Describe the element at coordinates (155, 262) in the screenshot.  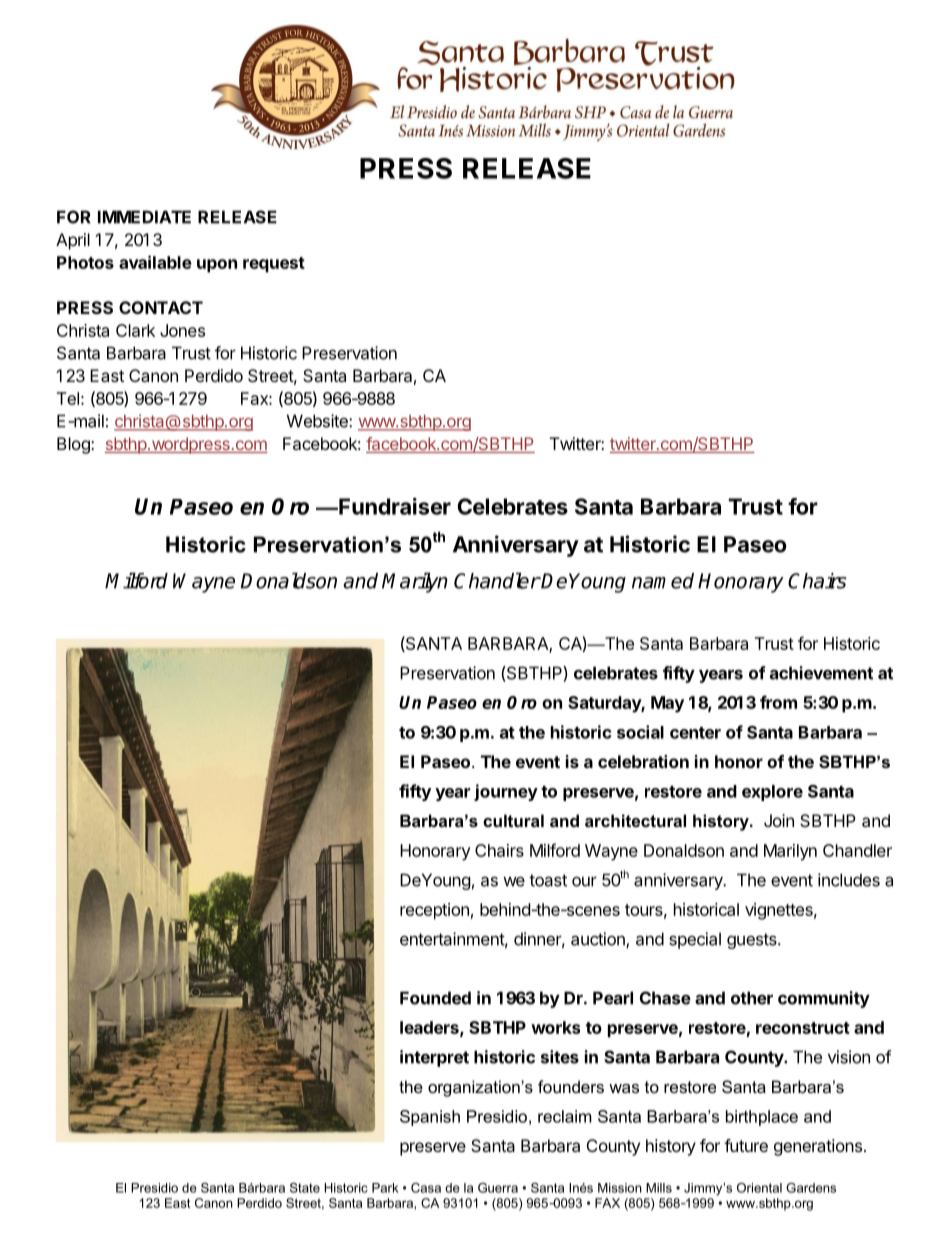
I see `available` at that location.
